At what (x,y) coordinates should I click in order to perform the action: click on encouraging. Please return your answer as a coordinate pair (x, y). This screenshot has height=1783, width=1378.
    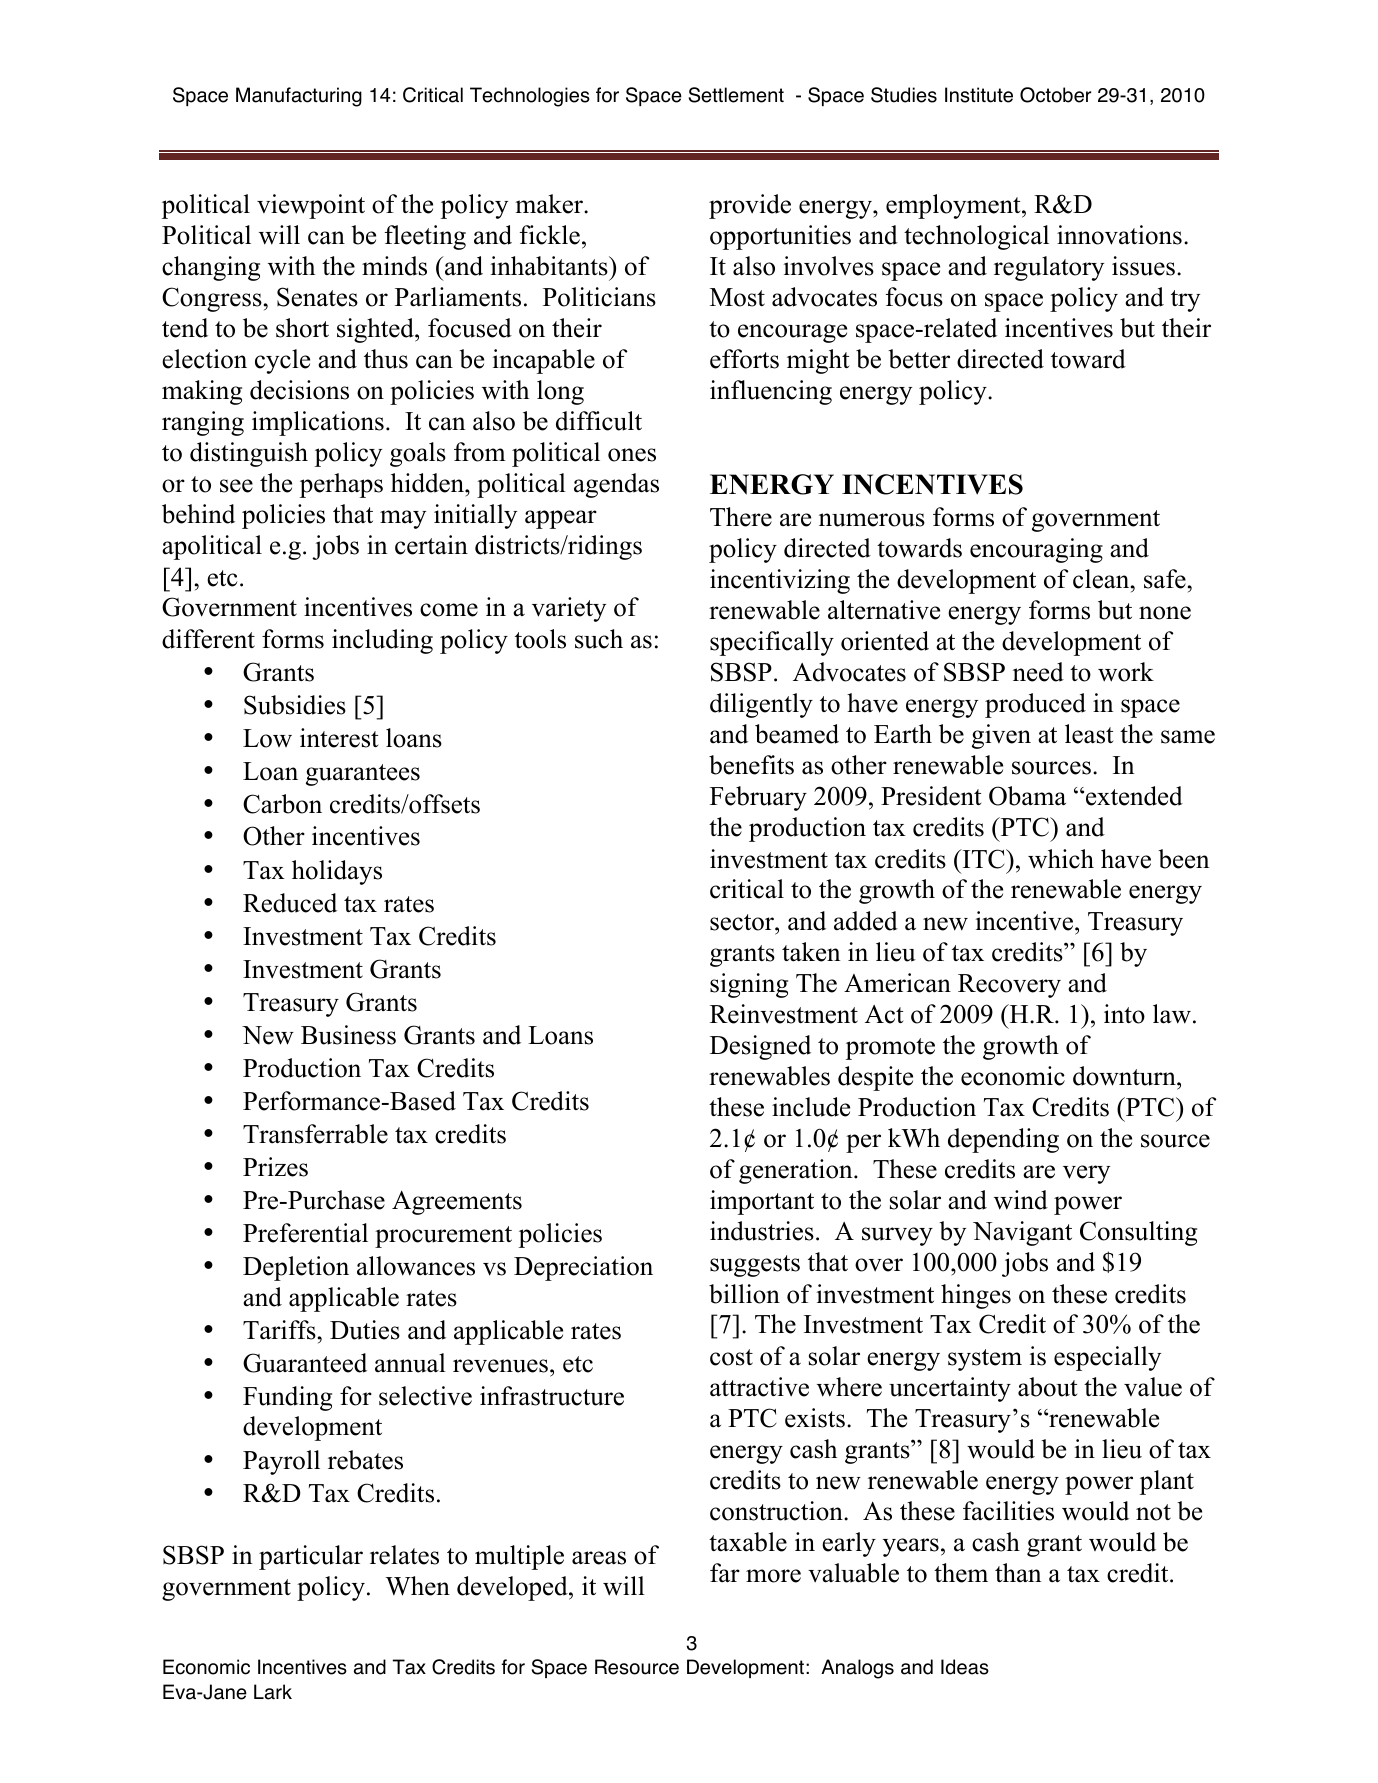
    Looking at the image, I should click on (1036, 550).
